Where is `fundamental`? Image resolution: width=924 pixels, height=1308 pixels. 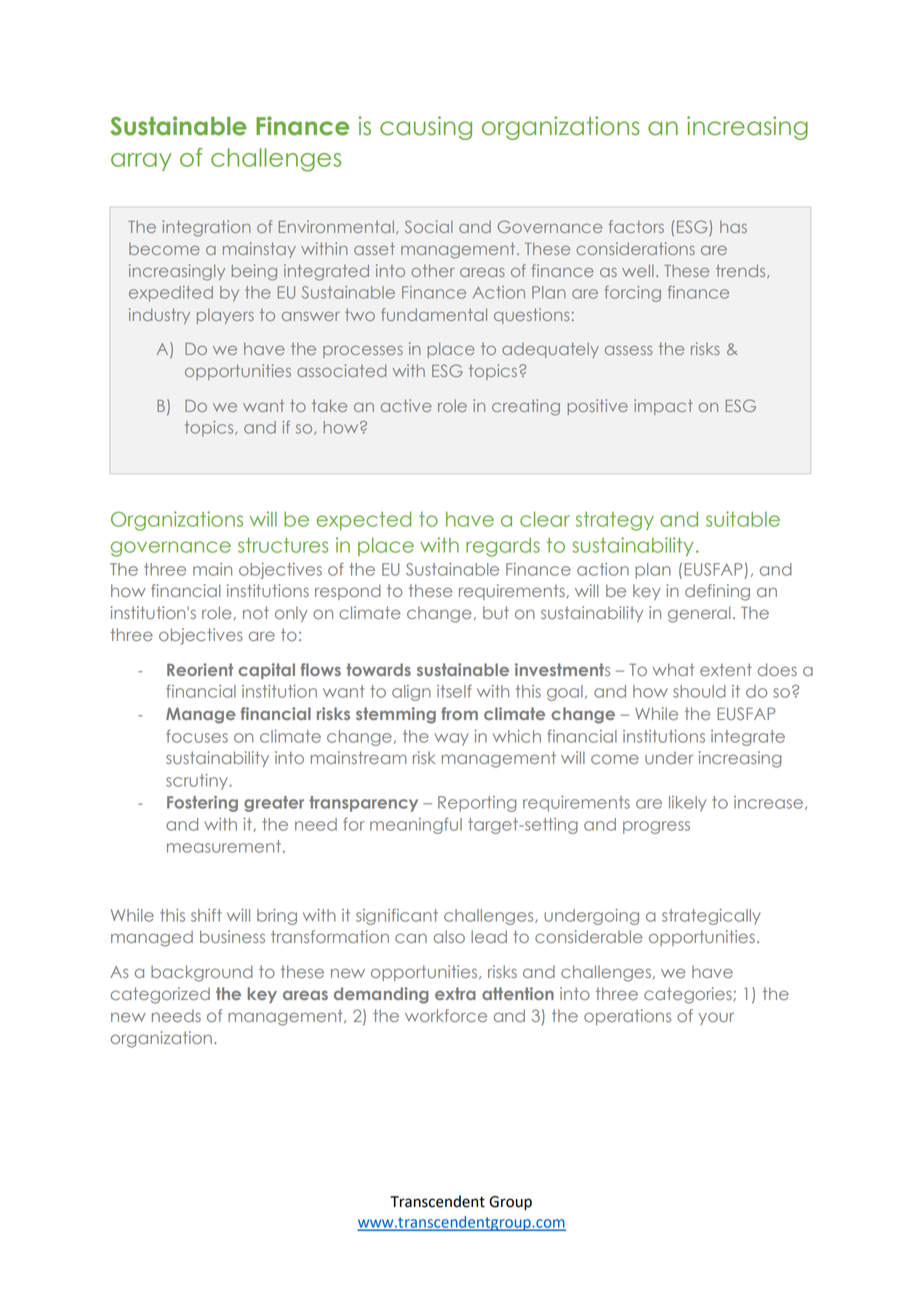
fundamental is located at coordinates (434, 314).
